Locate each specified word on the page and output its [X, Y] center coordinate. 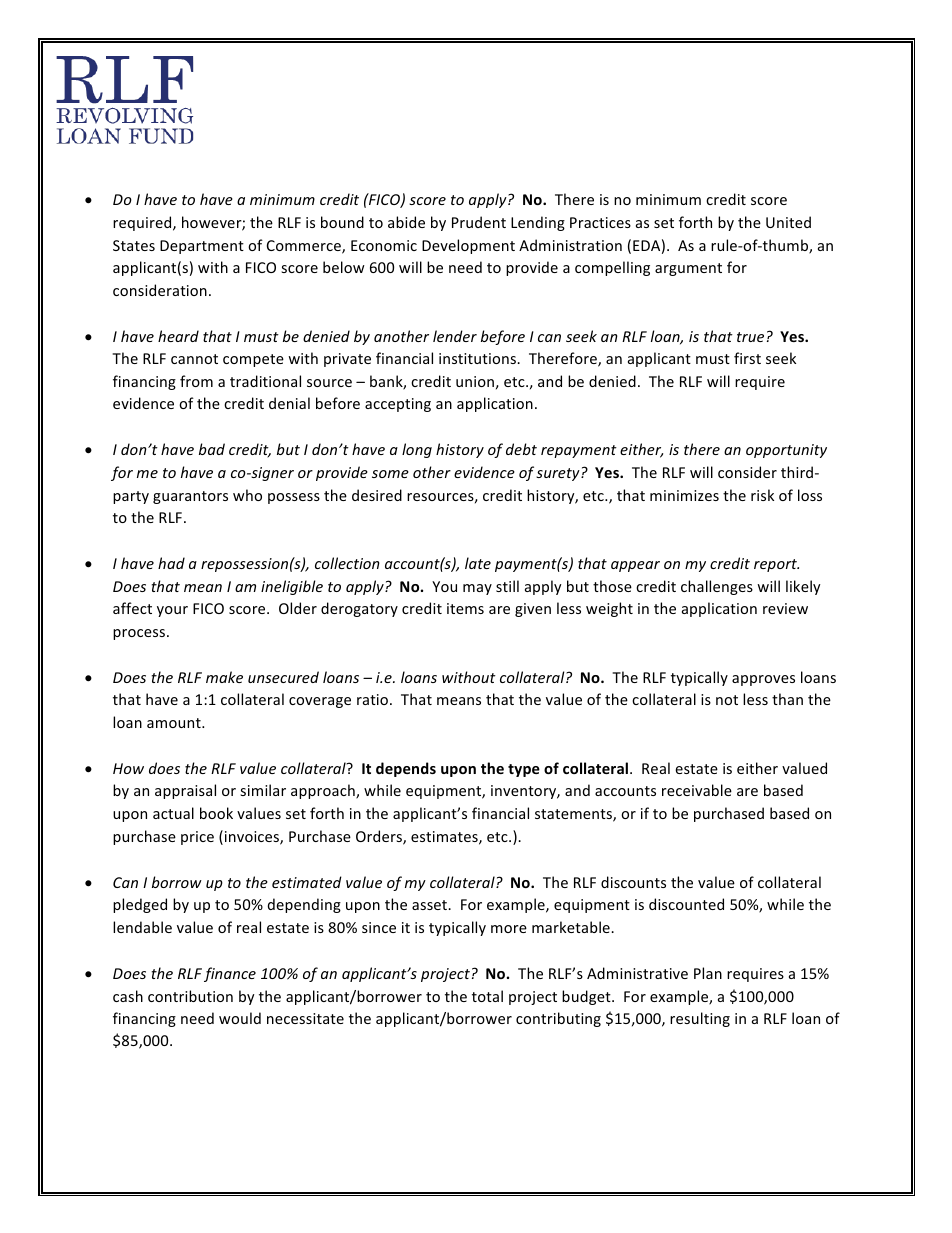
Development [468, 246]
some [390, 474]
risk [762, 495]
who [247, 495]
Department [202, 247]
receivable [697, 790]
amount [175, 723]
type [524, 770]
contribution [190, 996]
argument [688, 269]
